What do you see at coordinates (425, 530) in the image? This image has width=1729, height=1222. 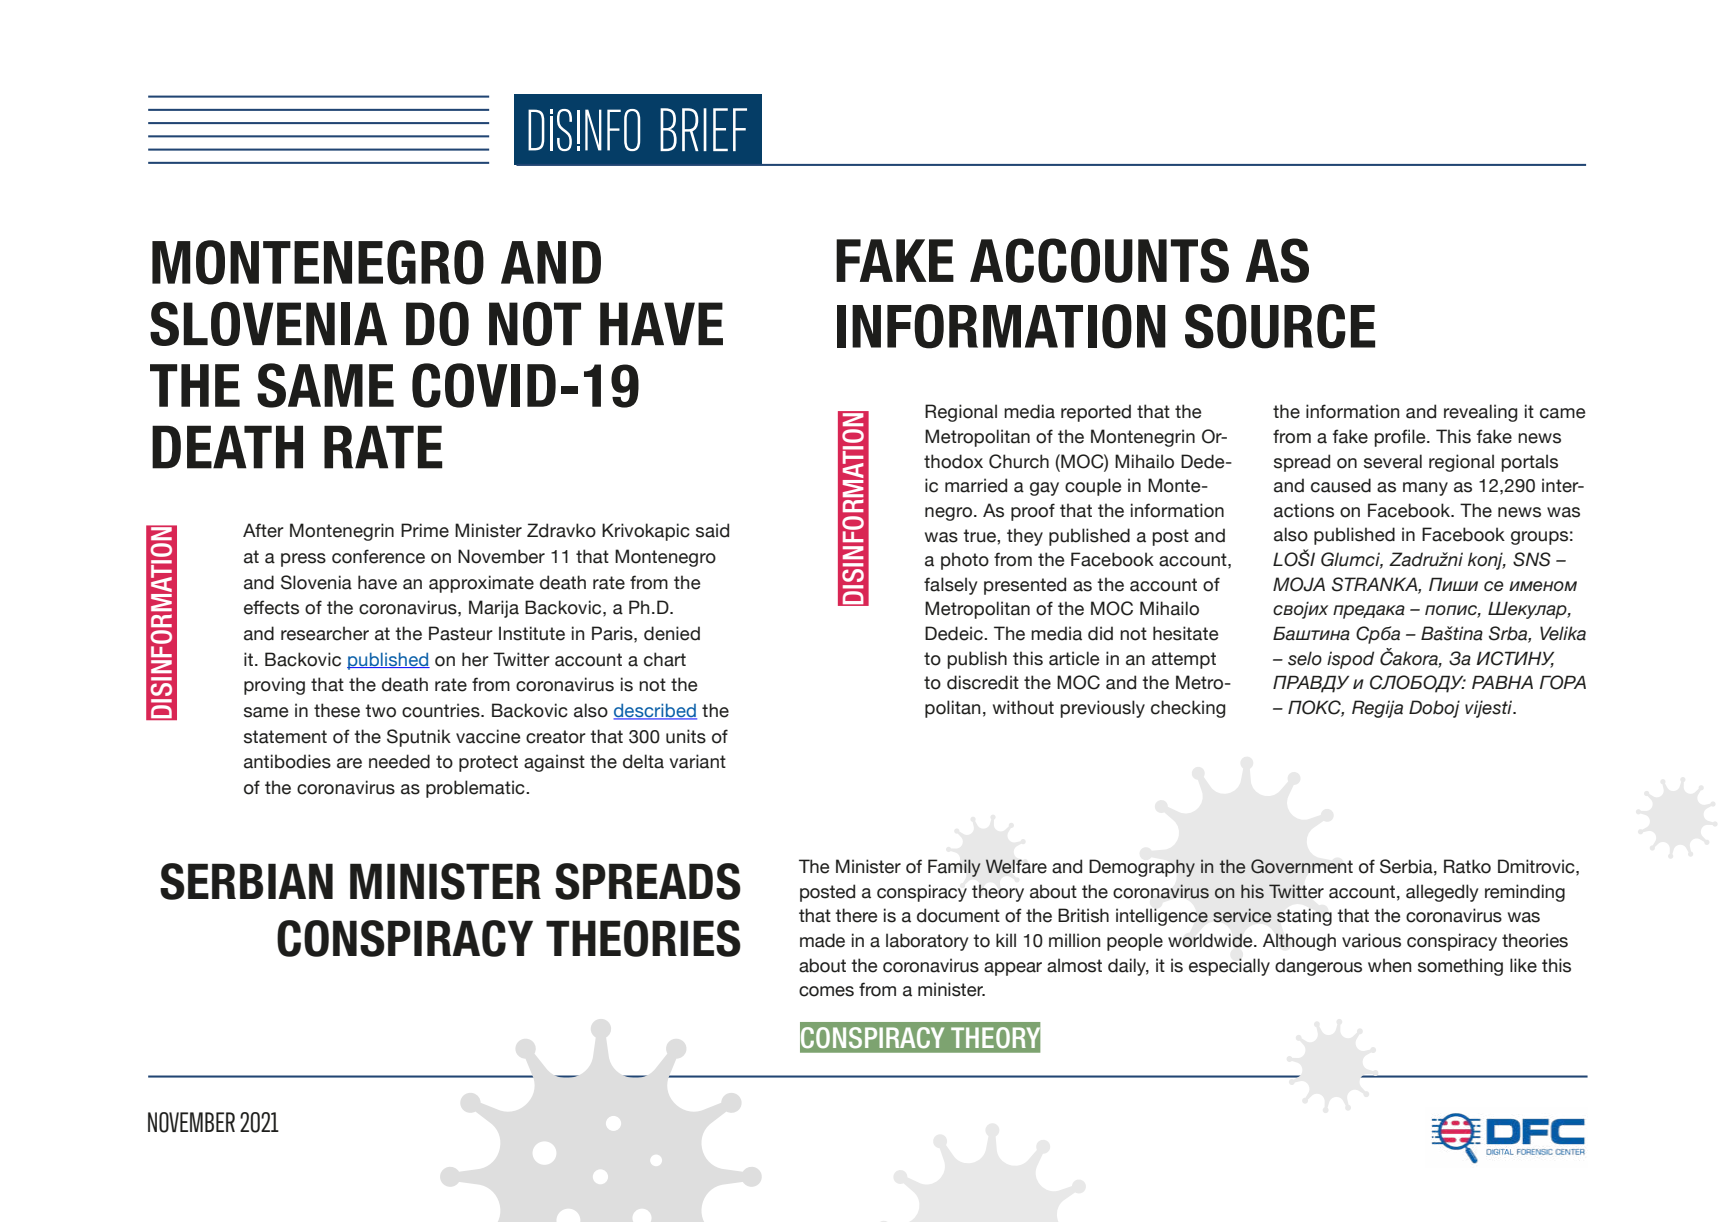 I see `Prime` at bounding box center [425, 530].
